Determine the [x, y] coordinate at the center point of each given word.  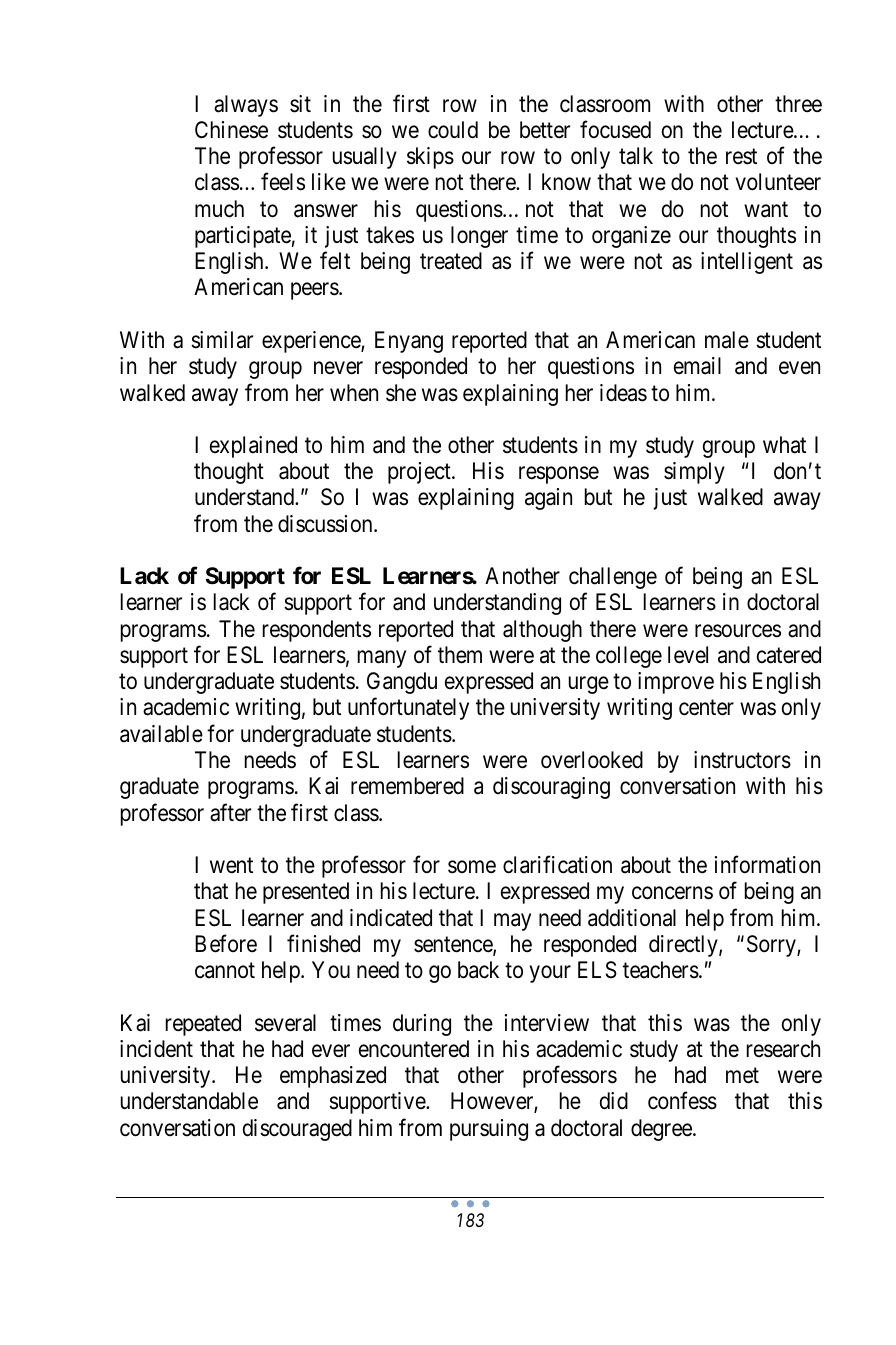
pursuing [489, 1130]
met [742, 1076]
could [453, 130]
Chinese [231, 130]
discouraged [297, 1130]
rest [741, 157]
